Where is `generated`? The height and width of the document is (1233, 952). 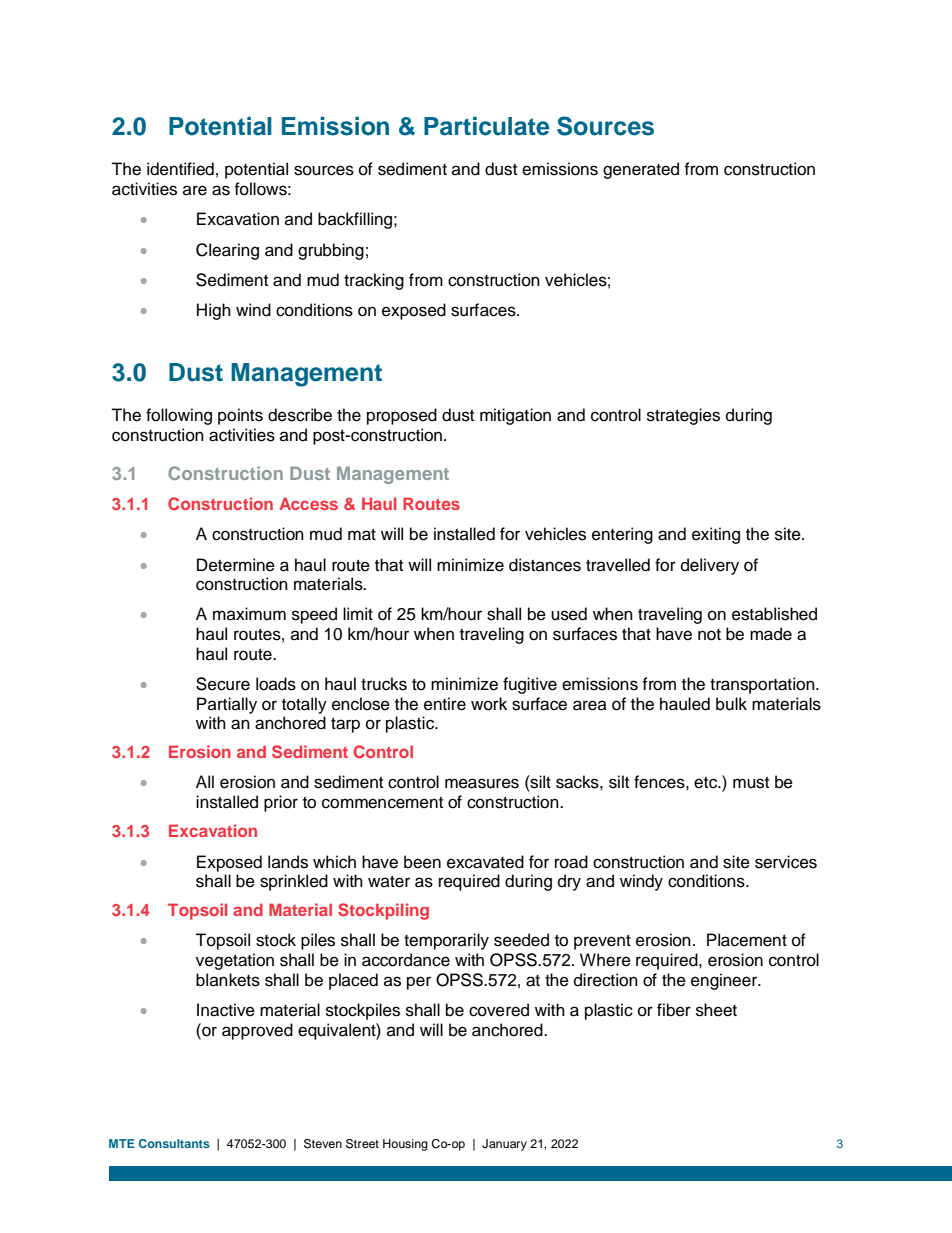 generated is located at coordinates (641, 170).
